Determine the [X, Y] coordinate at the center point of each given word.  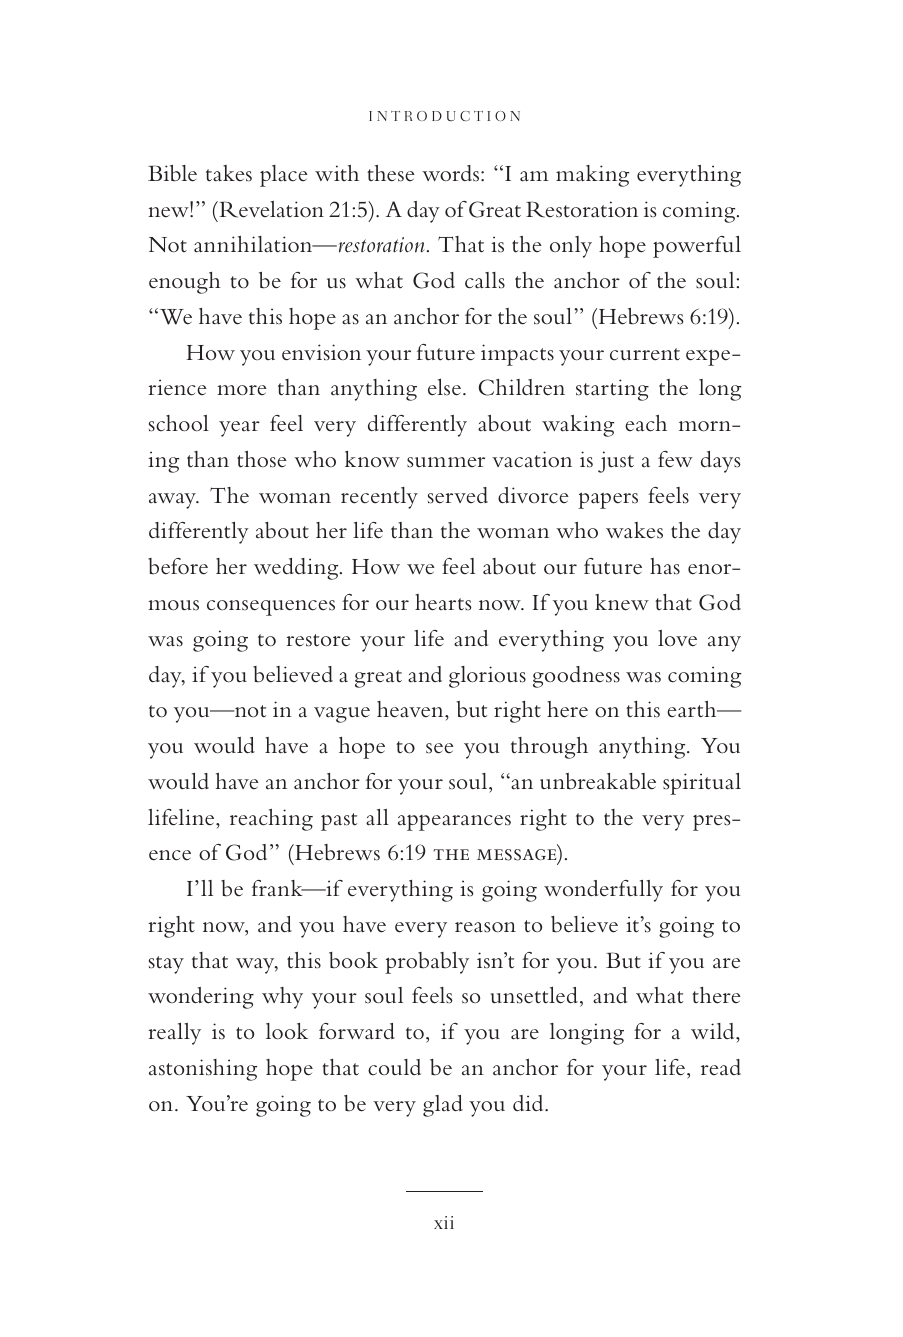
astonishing [203, 1070]
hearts [443, 602]
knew [622, 602]
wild [714, 1031]
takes [229, 173]
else [444, 387]
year [239, 429]
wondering [201, 998]
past [339, 822]
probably [427, 963]
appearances [454, 823]
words [452, 173]
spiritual [702, 784]
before [178, 566]
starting [612, 390]
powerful [697, 247]
